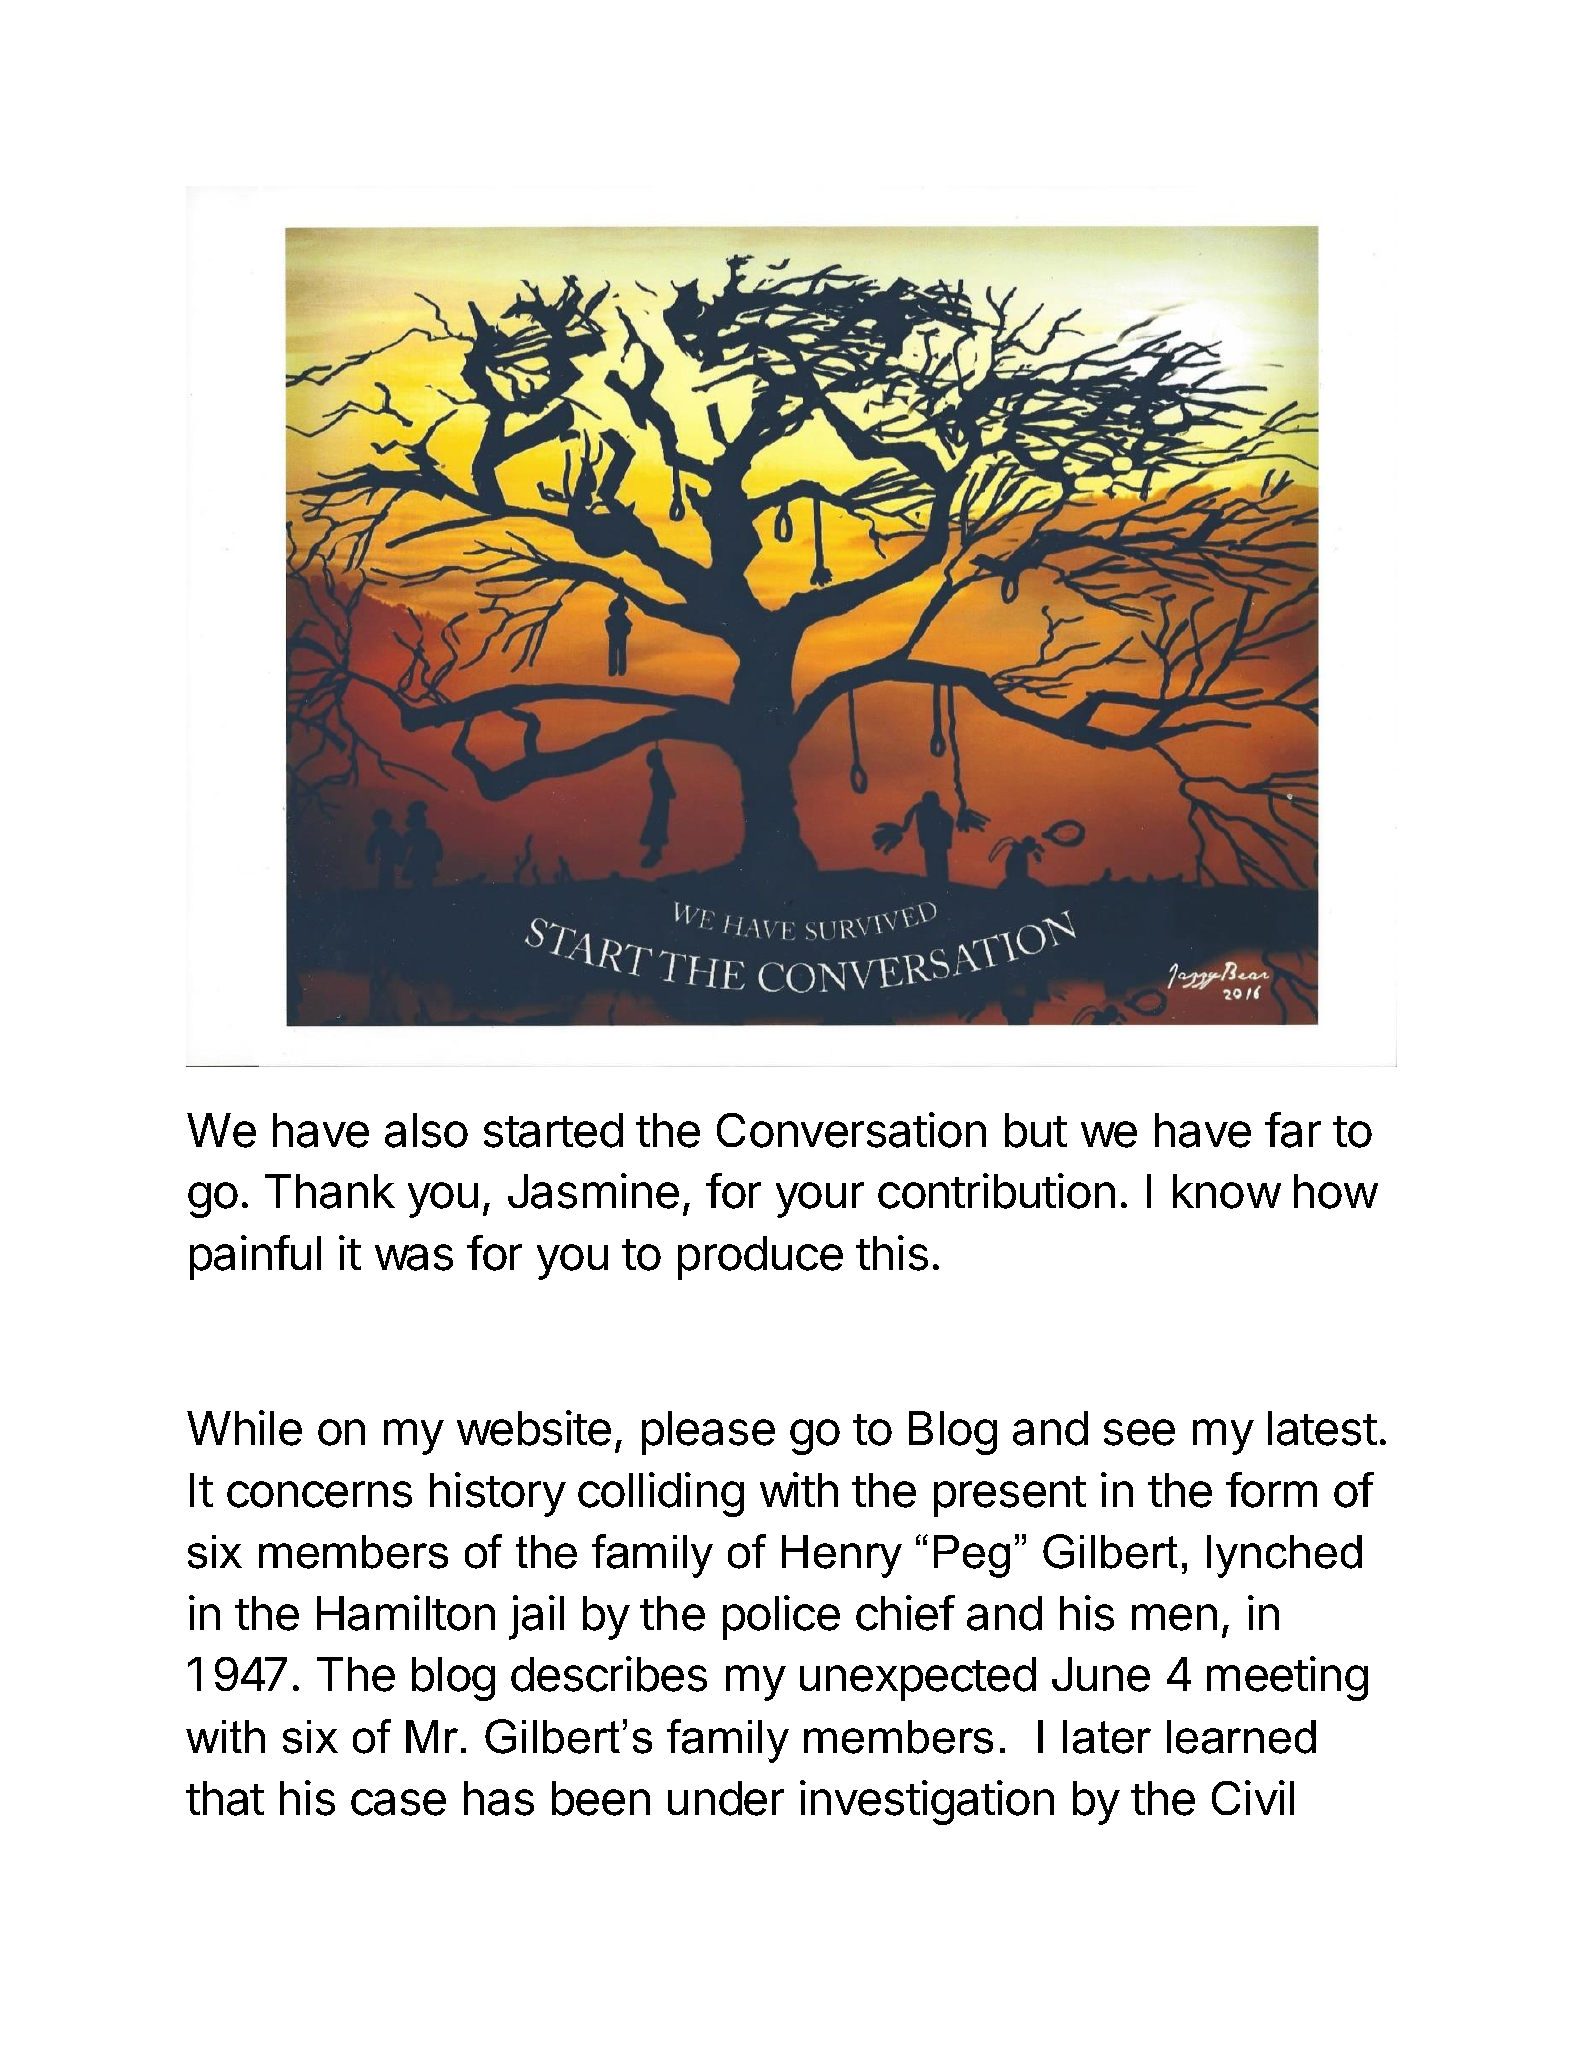 The height and width of the screenshot is (2049, 1583). What do you see at coordinates (726, 1798) in the screenshot?
I see `under` at bounding box center [726, 1798].
